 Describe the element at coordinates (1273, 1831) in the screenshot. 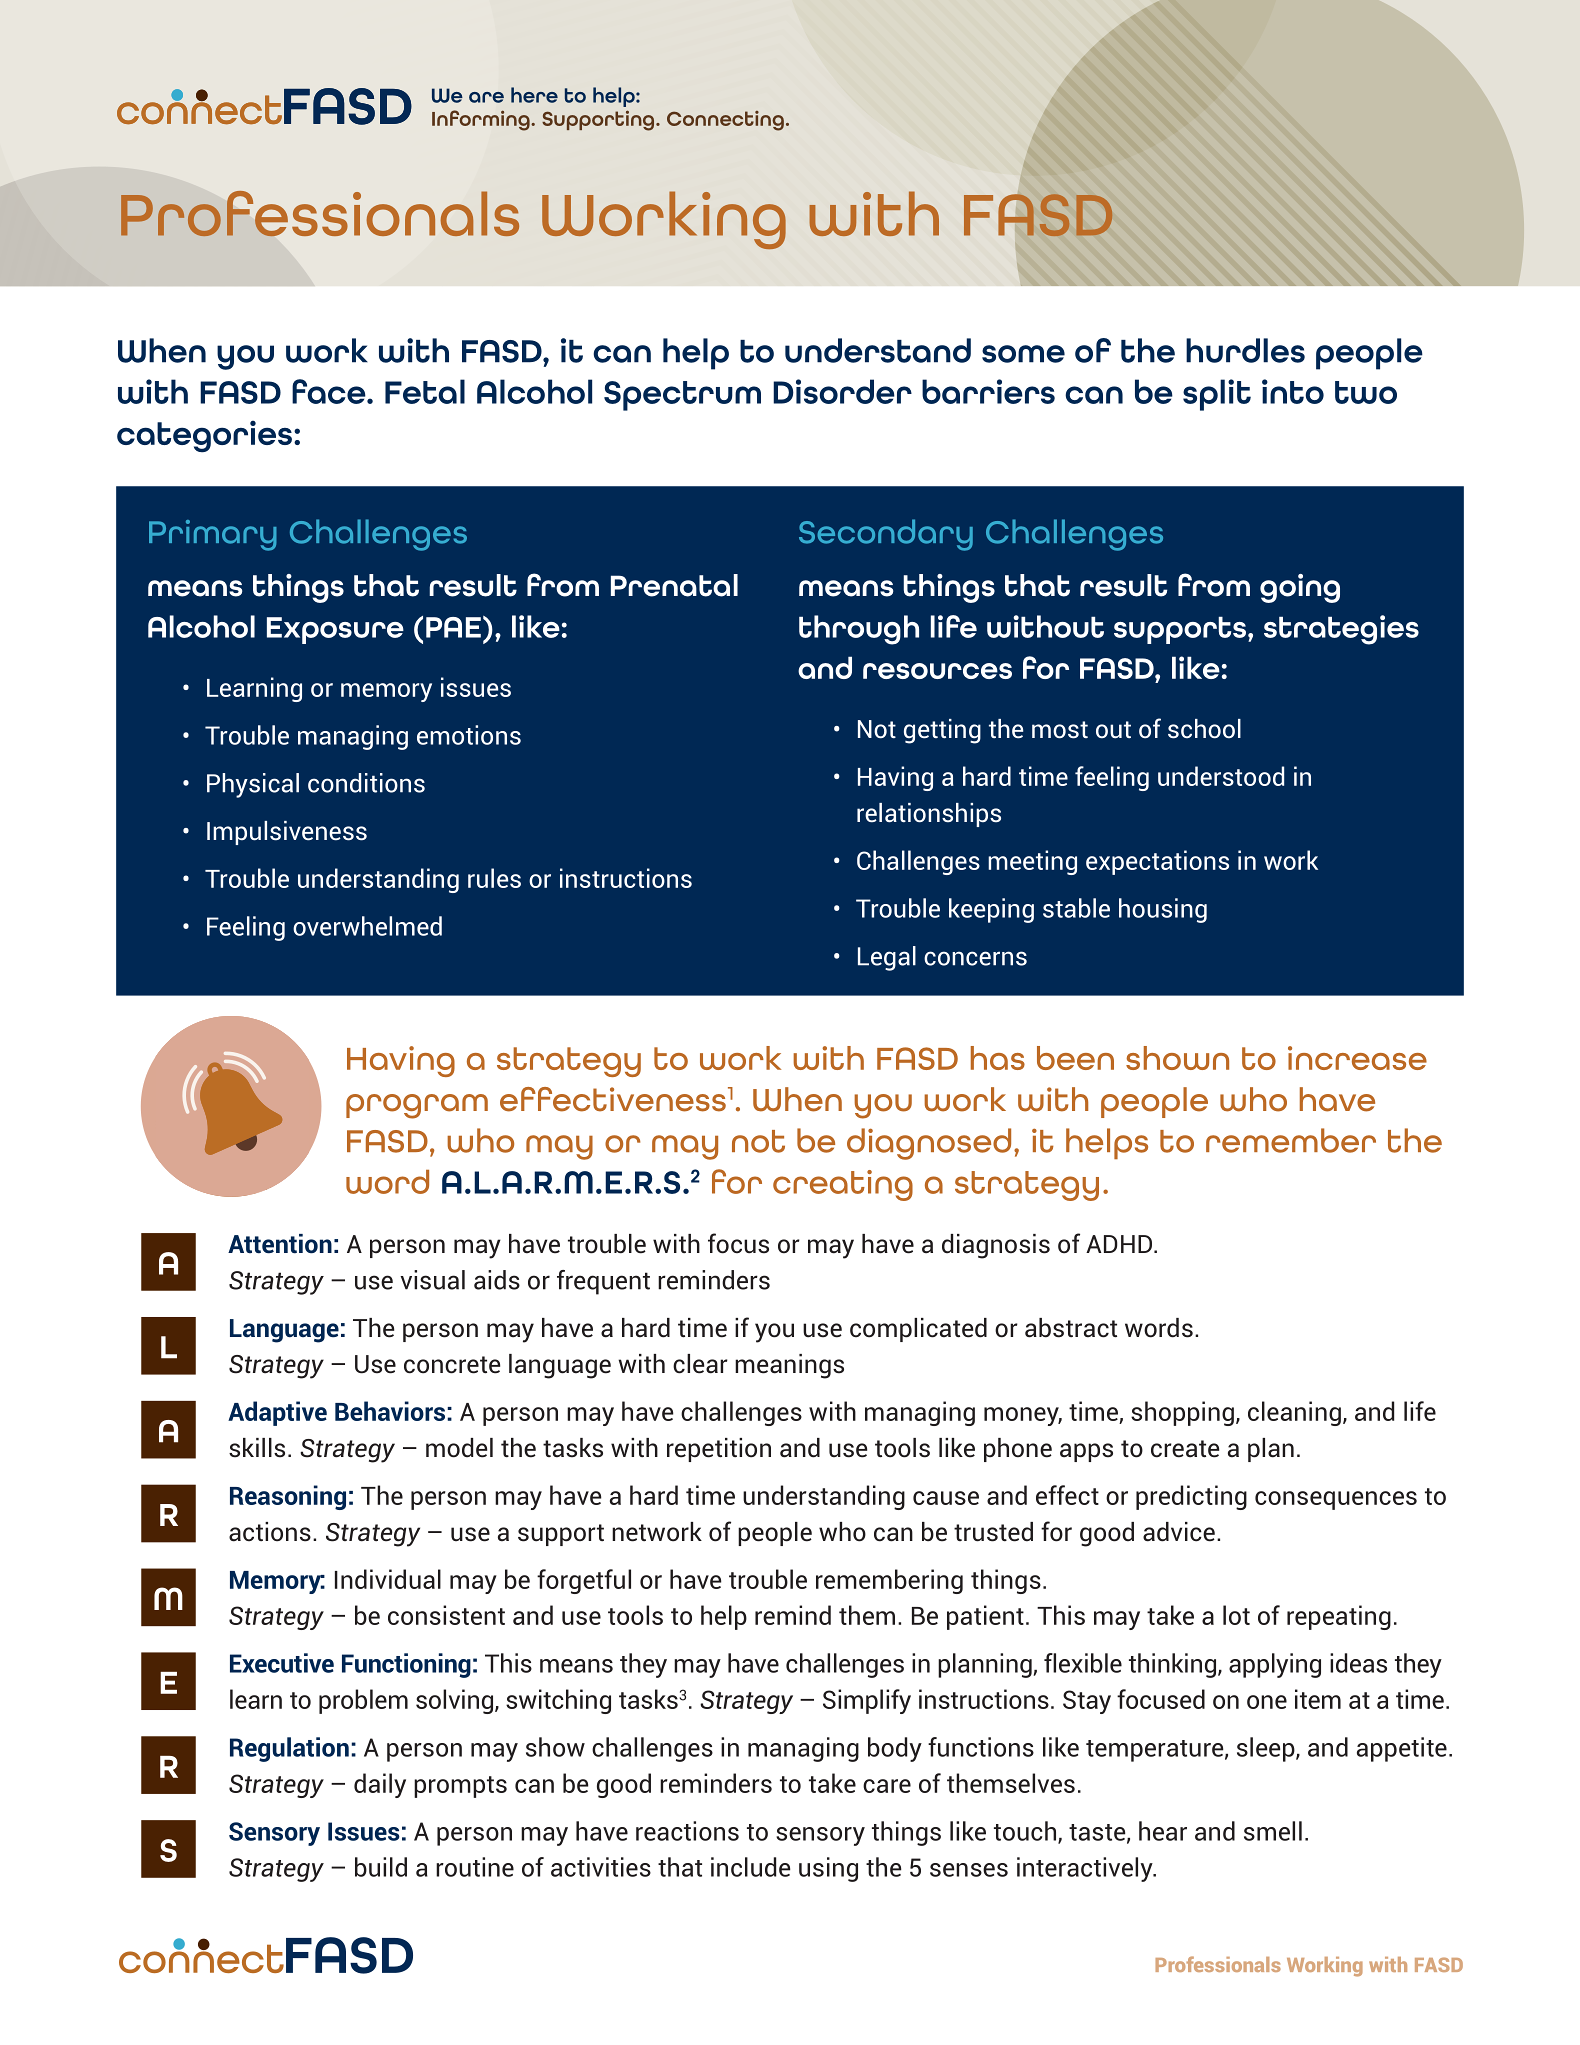

I see `smell` at that location.
